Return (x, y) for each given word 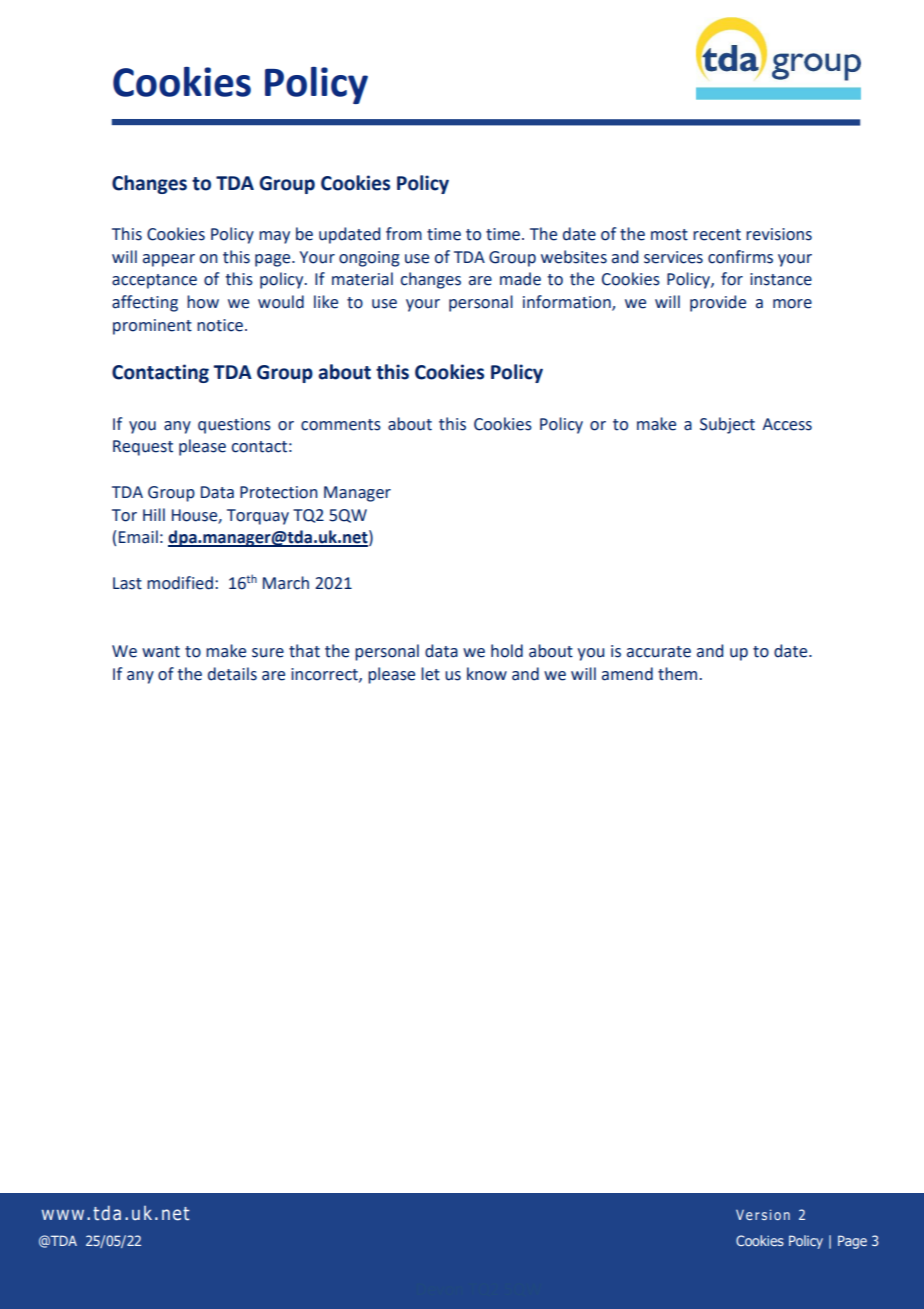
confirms (740, 257)
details (232, 674)
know (487, 674)
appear (169, 260)
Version (763, 1214)
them (677, 674)
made (520, 279)
